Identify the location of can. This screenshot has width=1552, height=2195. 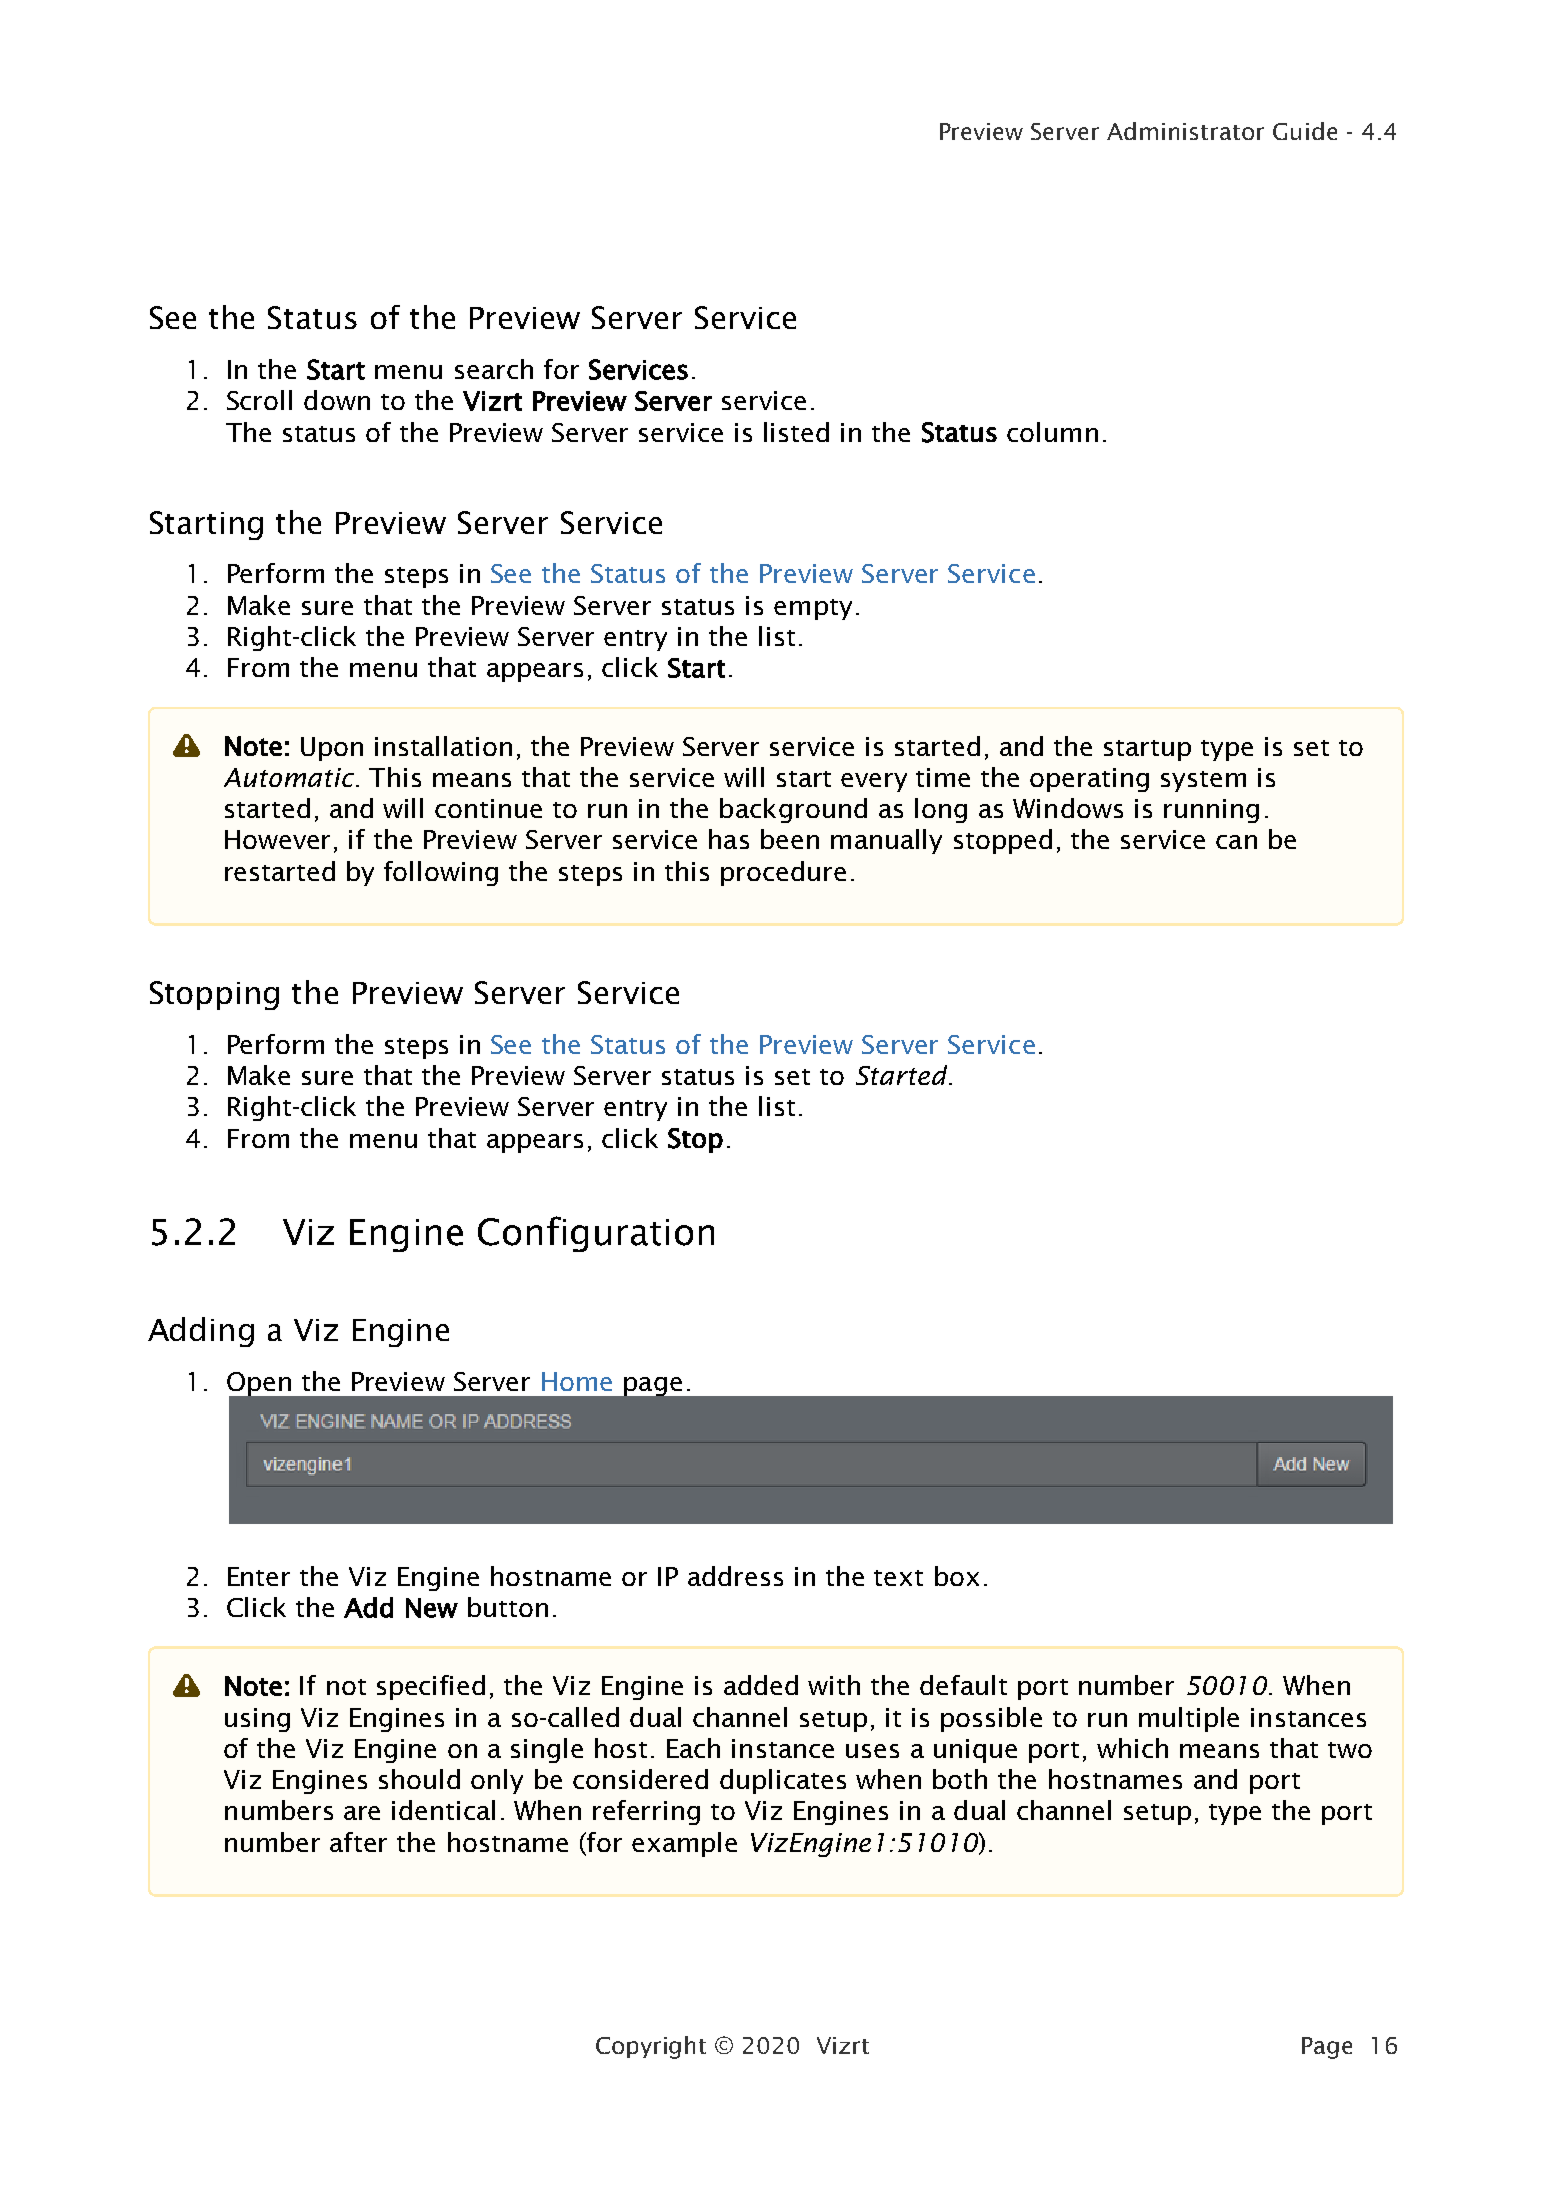
(1236, 842).
